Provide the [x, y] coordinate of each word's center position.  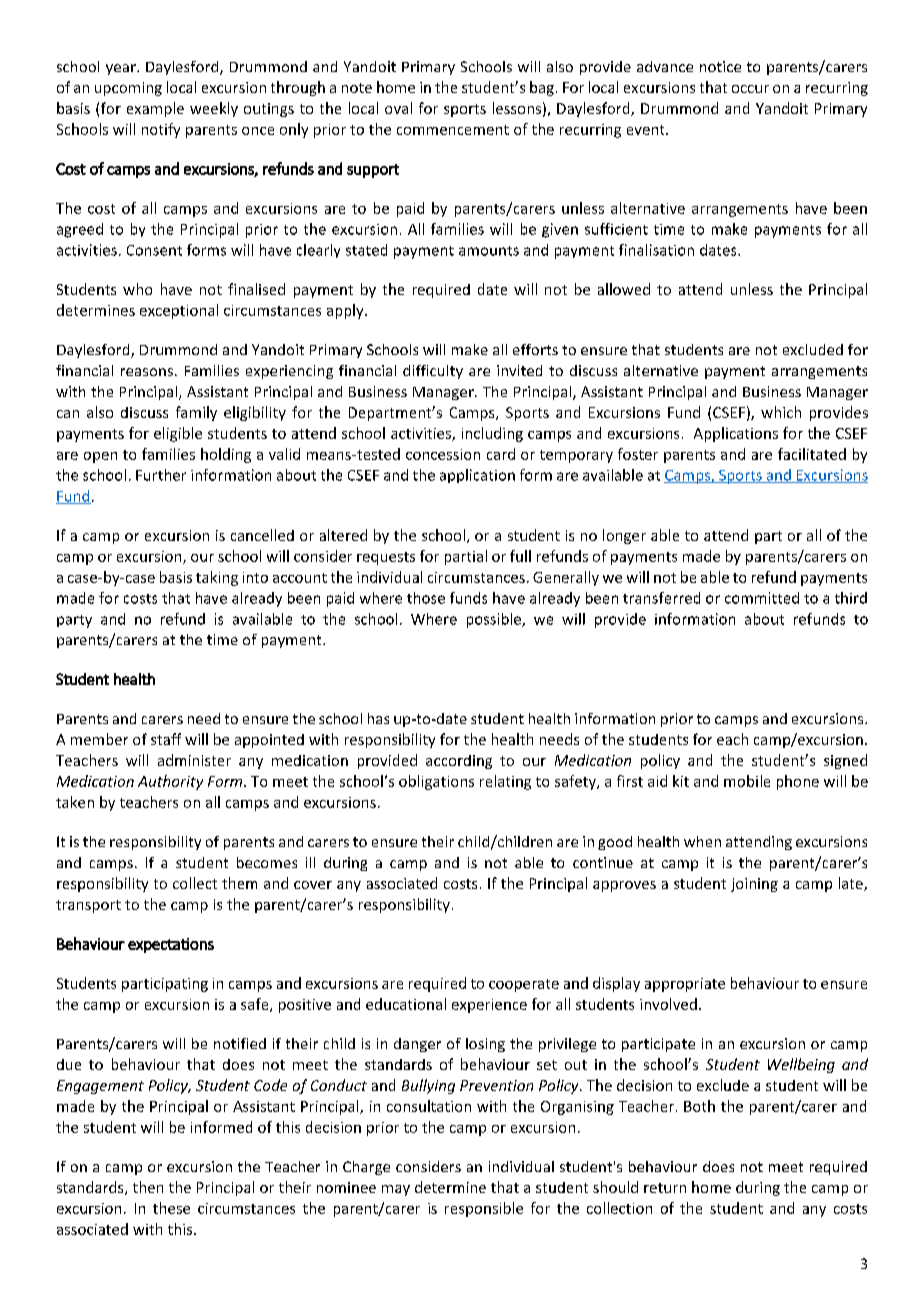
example [155, 109]
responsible [484, 1209]
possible [495, 620]
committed [762, 598]
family [196, 413]
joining [754, 885]
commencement [453, 130]
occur [750, 89]
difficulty [433, 372]
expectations [171, 945]
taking [217, 578]
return [665, 1188]
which [781, 412]
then [148, 1187]
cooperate [524, 985]
